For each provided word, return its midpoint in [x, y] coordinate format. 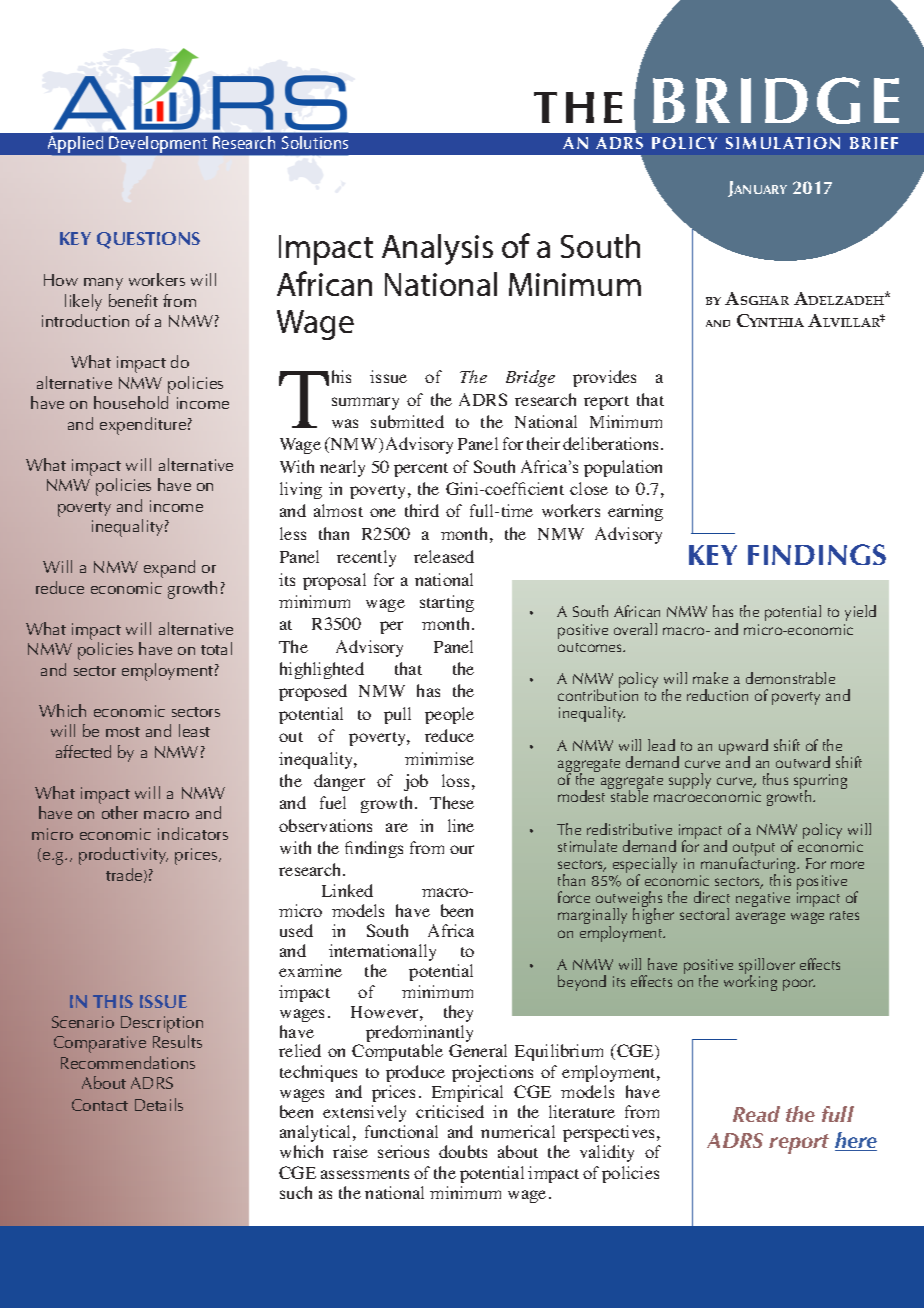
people [449, 715]
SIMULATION [783, 143]
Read [756, 1114]
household [131, 402]
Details [159, 1104]
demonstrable [790, 678]
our [462, 849]
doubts [463, 1151]
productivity [123, 856]
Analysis [437, 249]
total [216, 648]
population [623, 468]
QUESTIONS [148, 240]
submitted [407, 421]
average [760, 918]
